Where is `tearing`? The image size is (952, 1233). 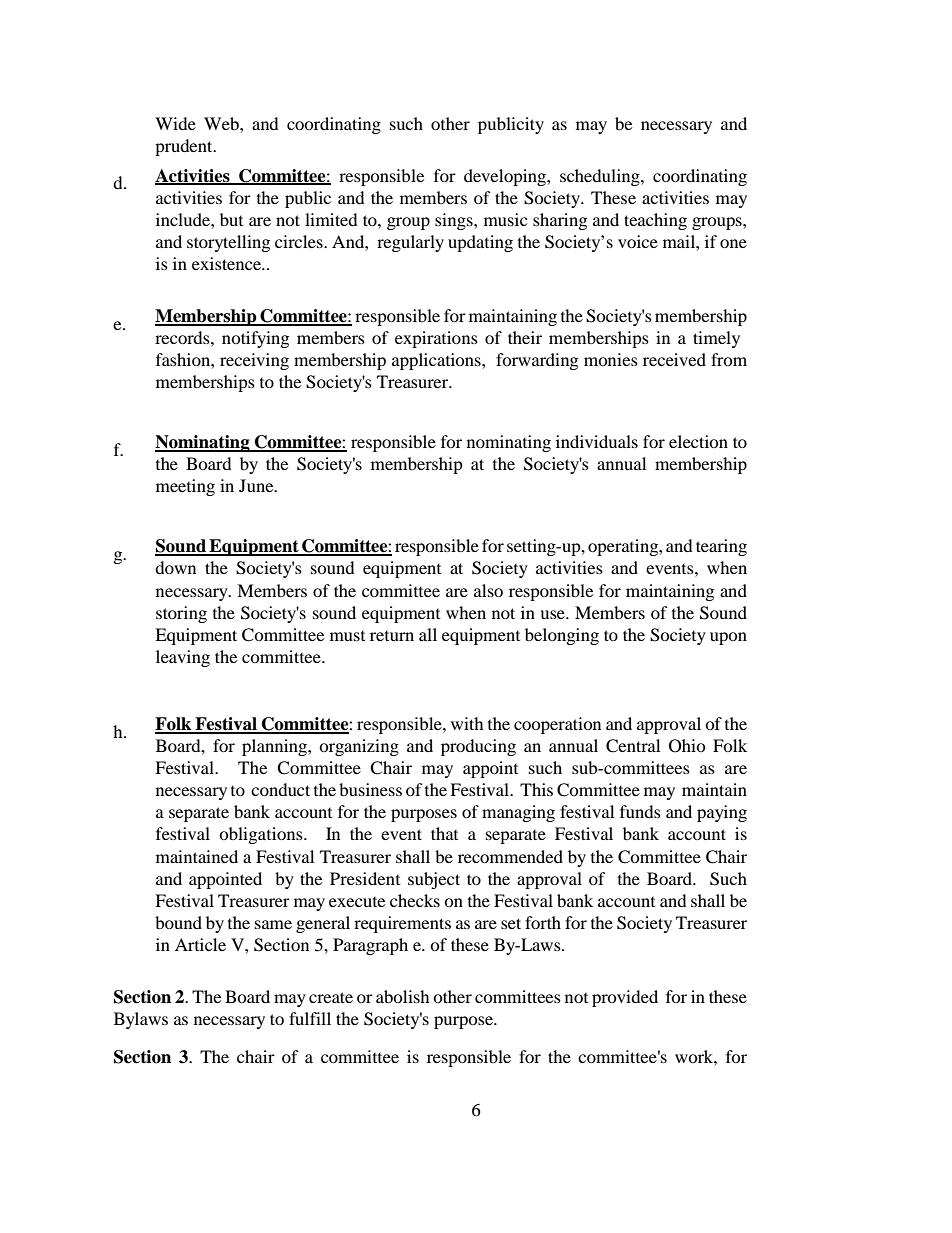
tearing is located at coordinates (721, 547).
